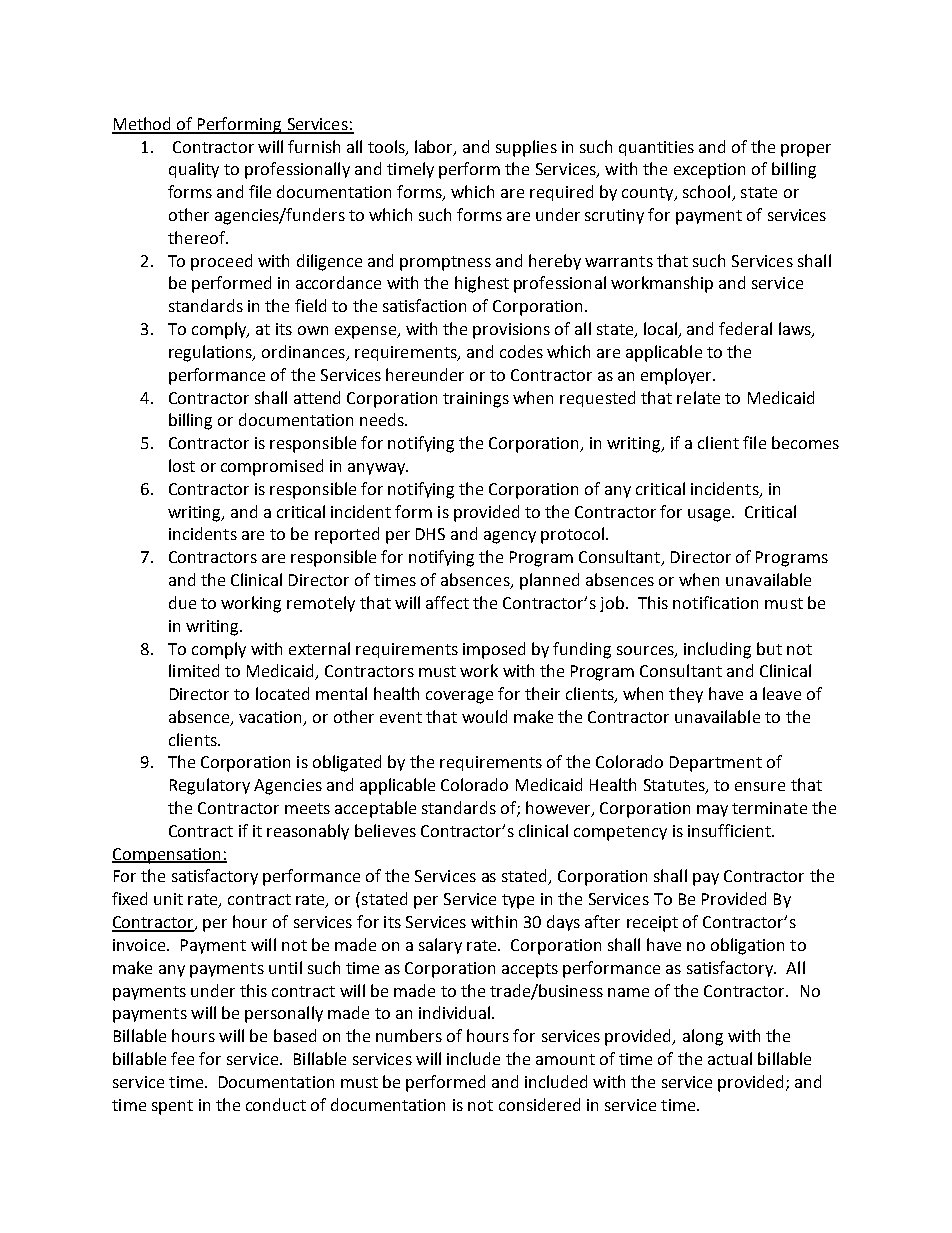  I want to click on fee, so click(182, 1058).
